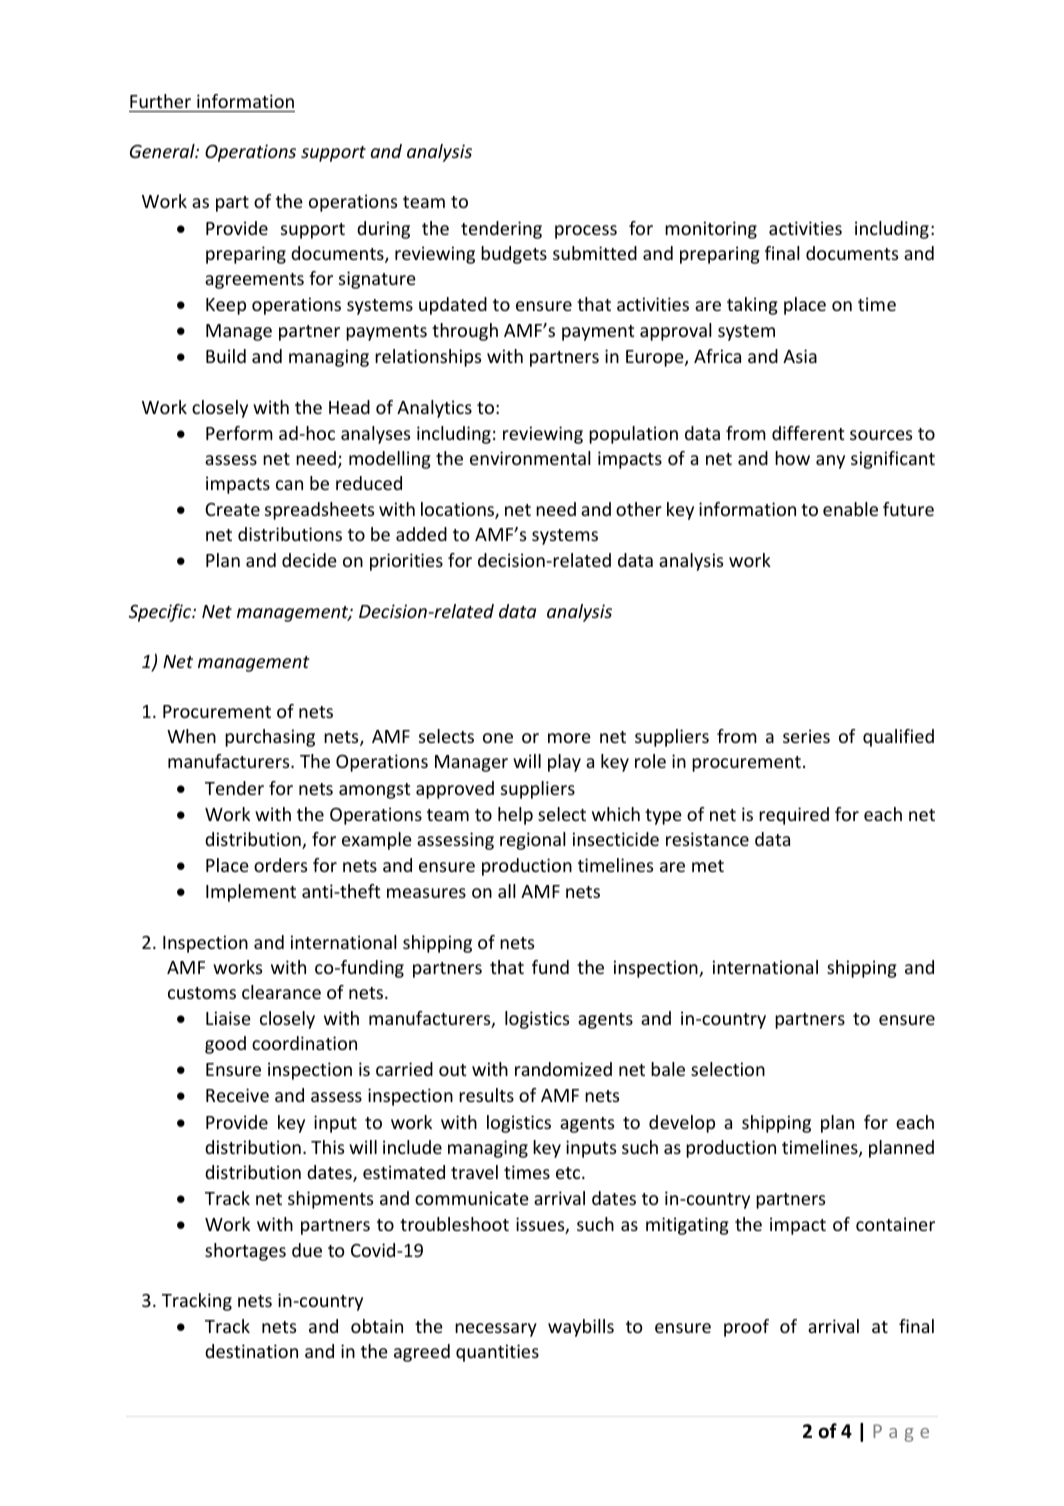 Image resolution: width=1064 pixels, height=1506 pixels. Describe the element at coordinates (586, 232) in the screenshot. I see `process` at that location.
